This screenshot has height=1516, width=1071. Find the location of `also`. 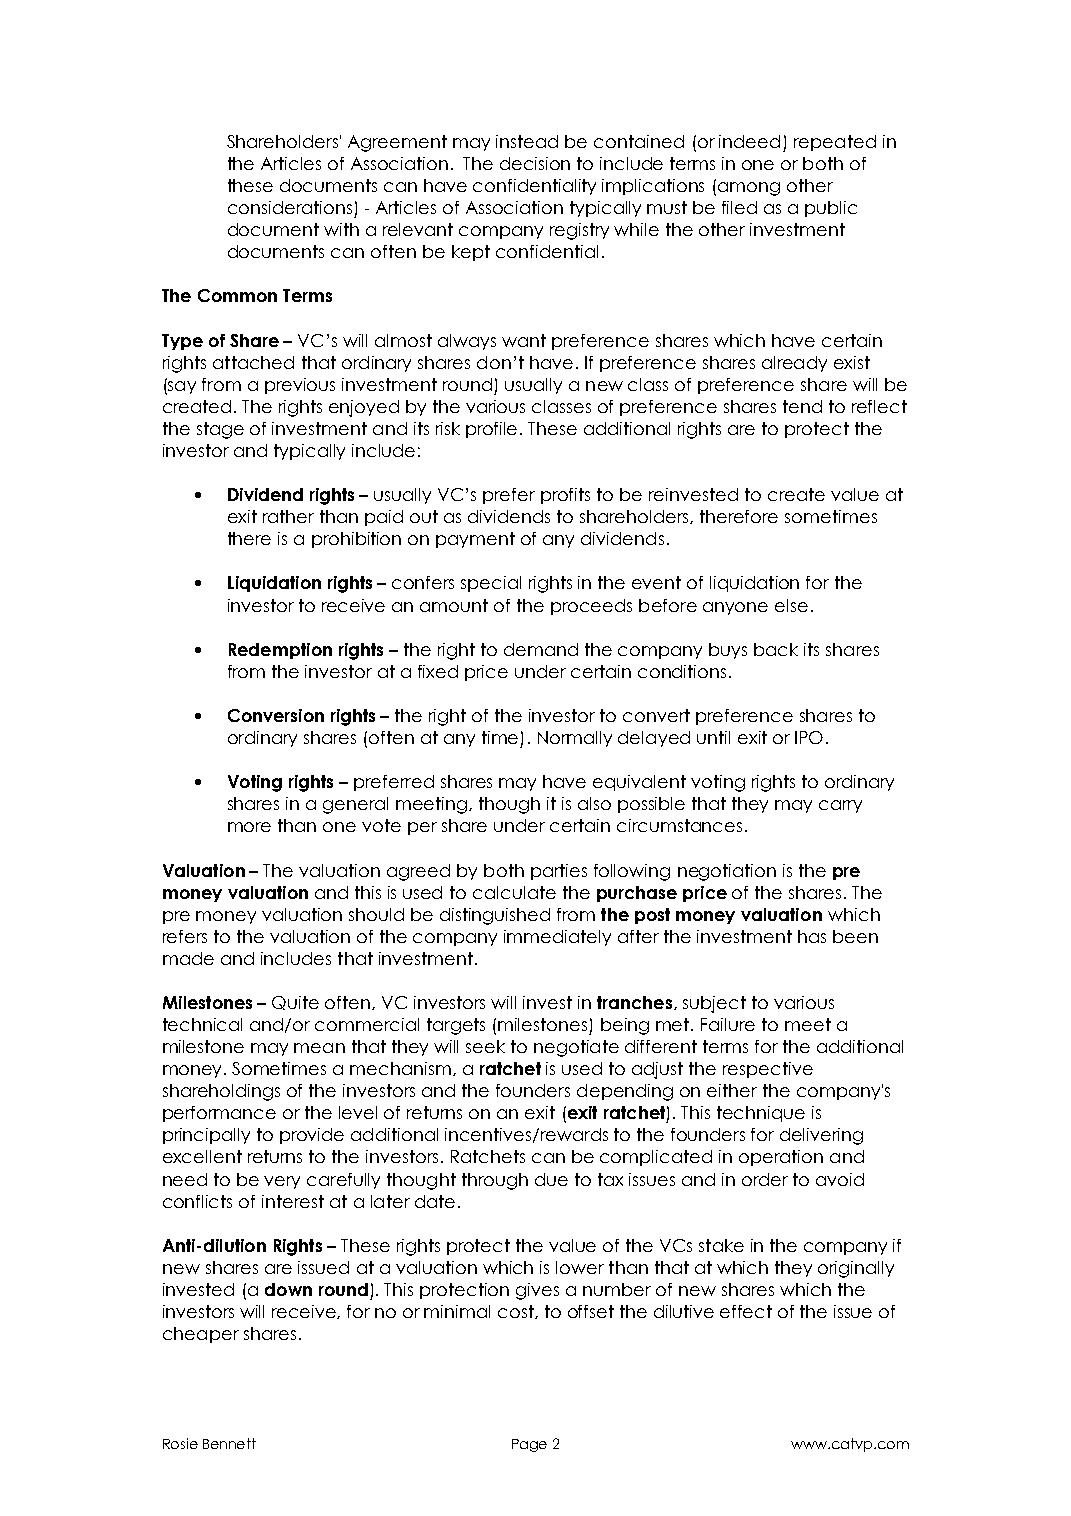

also is located at coordinates (594, 803).
